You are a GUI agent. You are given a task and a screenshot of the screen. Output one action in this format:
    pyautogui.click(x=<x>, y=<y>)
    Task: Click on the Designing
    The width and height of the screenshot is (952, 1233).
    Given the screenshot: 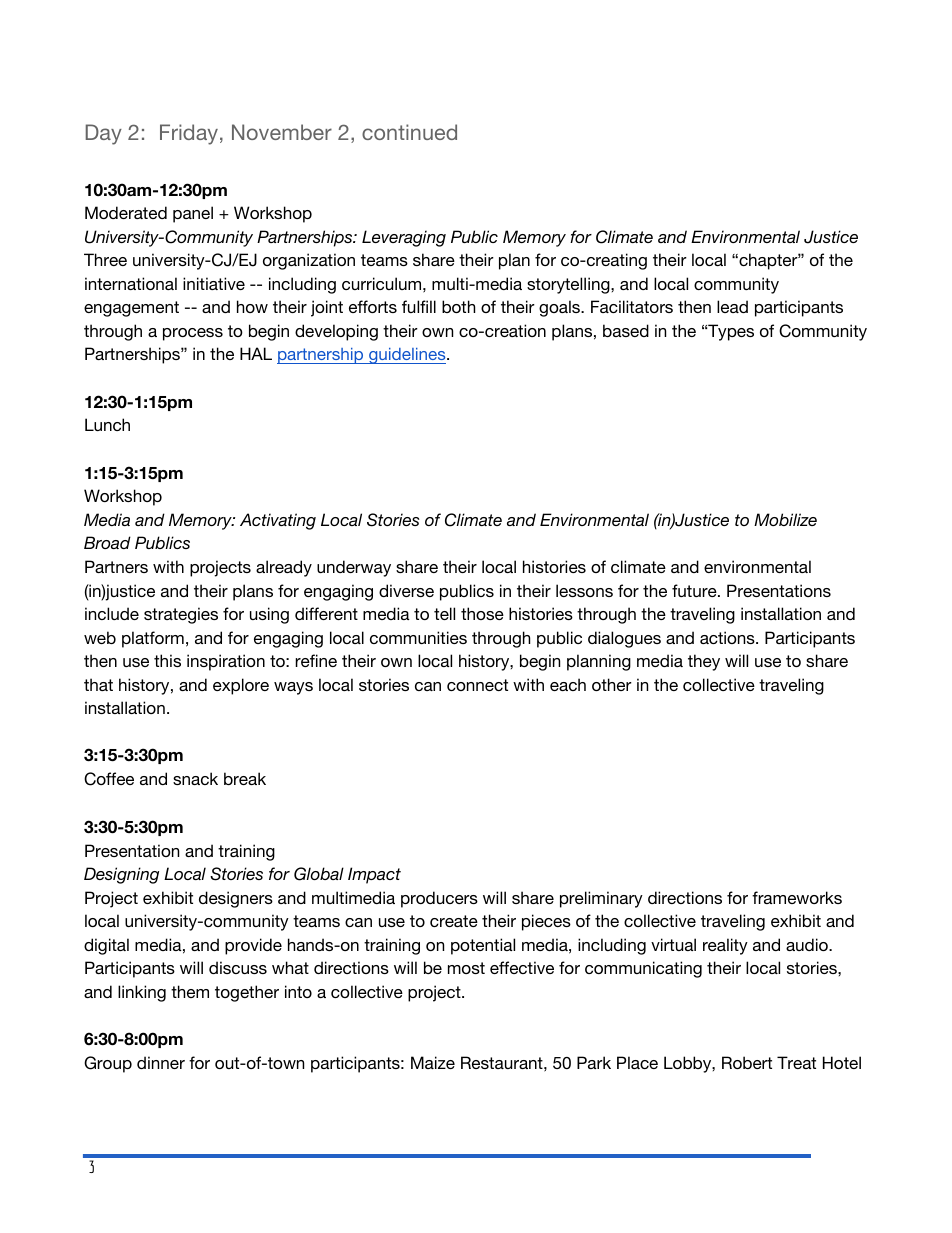 What is the action you would take?
    pyautogui.click(x=121, y=875)
